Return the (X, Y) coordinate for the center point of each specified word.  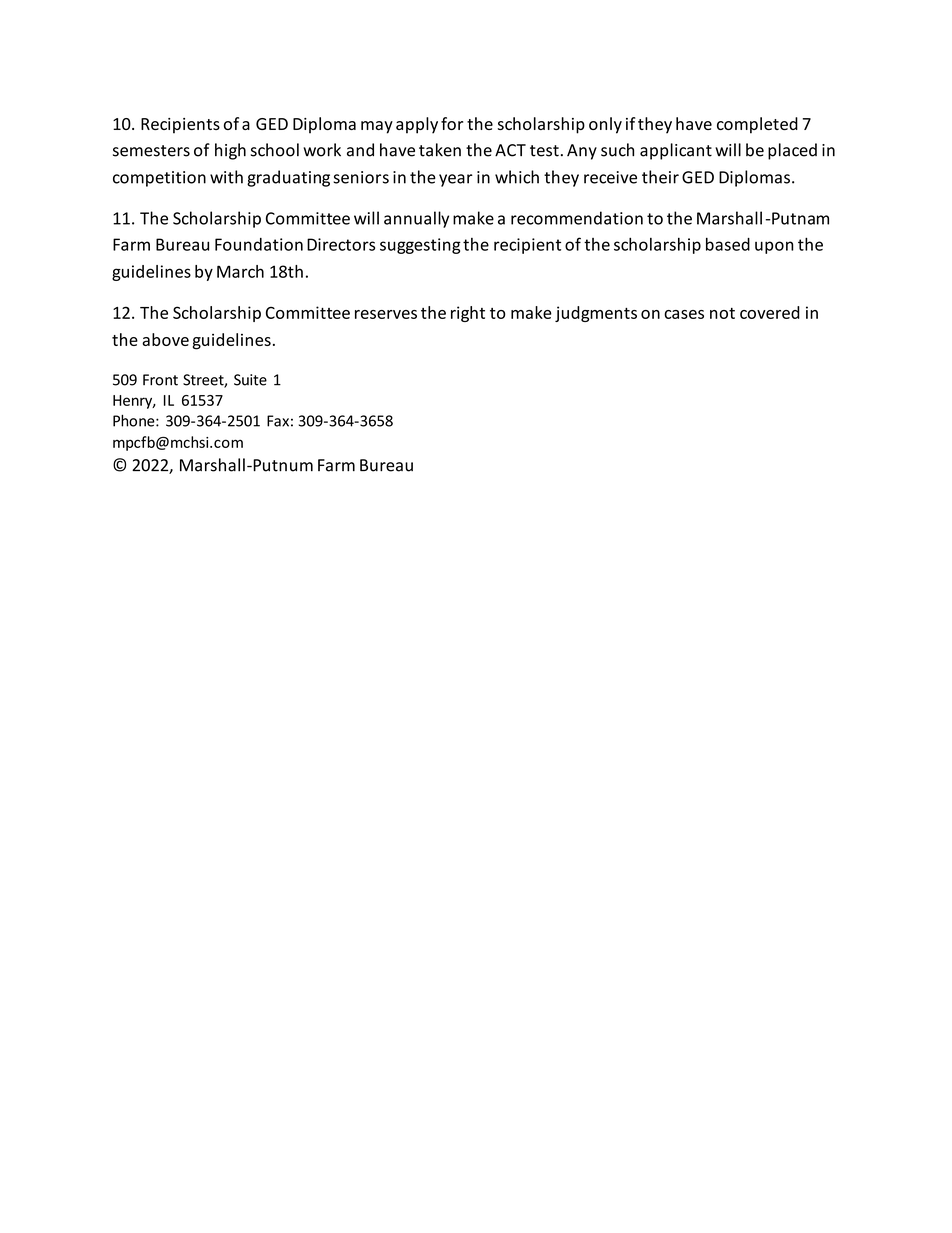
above (165, 339)
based (728, 244)
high (230, 151)
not (722, 313)
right (468, 314)
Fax (278, 421)
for (452, 123)
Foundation (259, 244)
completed (757, 125)
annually (416, 219)
